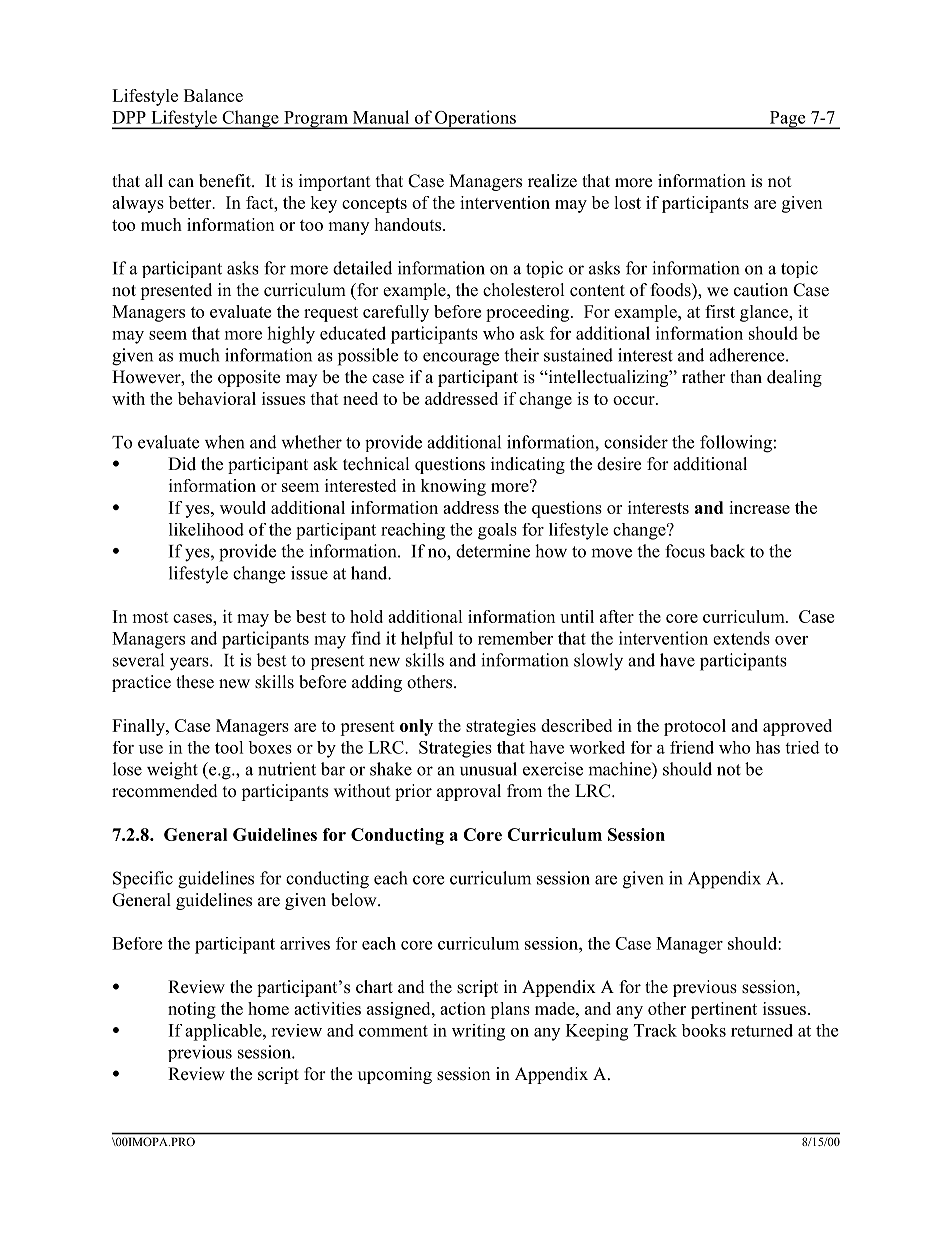 The width and height of the page is (952, 1233). Describe the element at coordinates (703, 1030) in the page. I see `books` at that location.
